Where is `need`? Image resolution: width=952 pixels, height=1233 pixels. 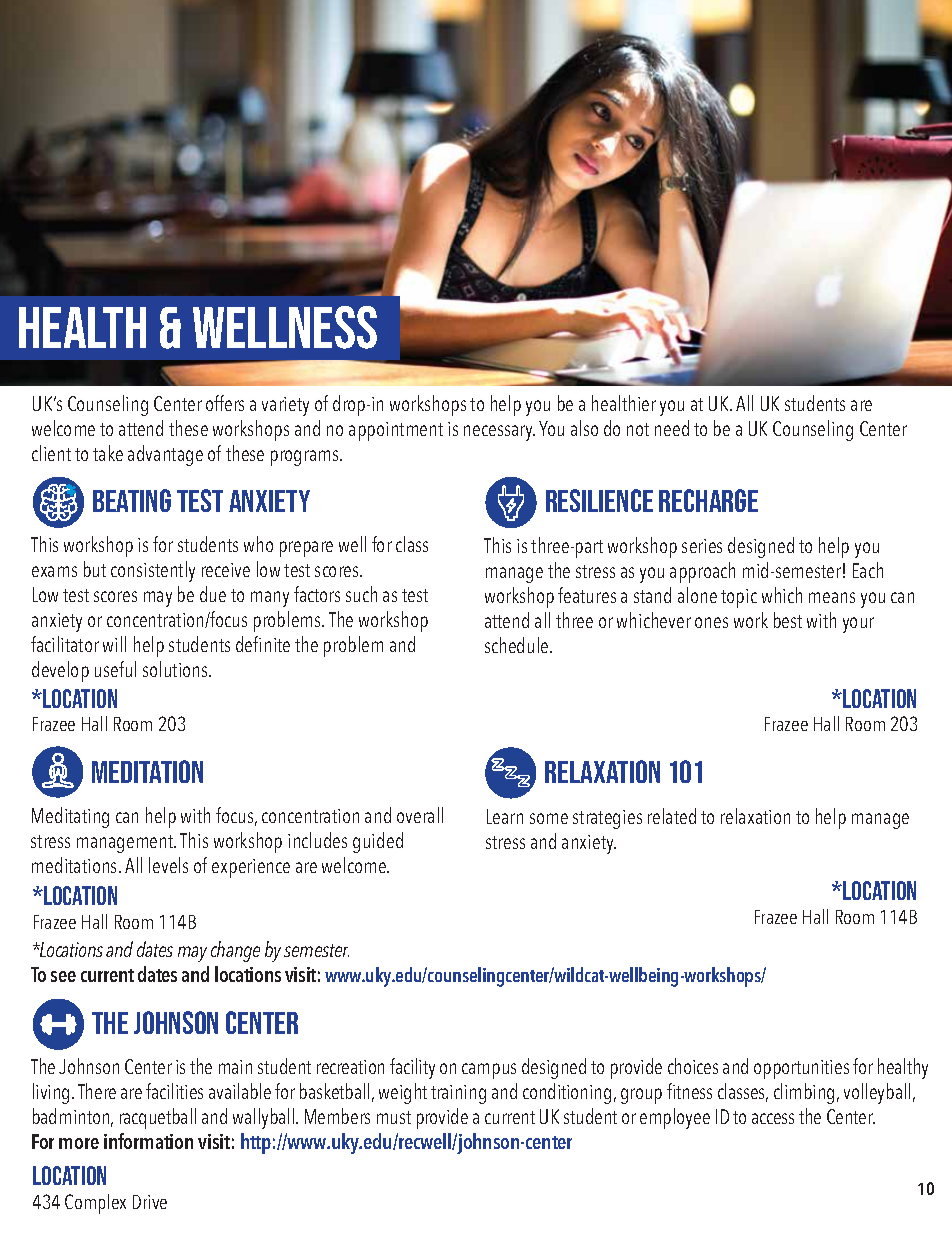 need is located at coordinates (672, 428).
